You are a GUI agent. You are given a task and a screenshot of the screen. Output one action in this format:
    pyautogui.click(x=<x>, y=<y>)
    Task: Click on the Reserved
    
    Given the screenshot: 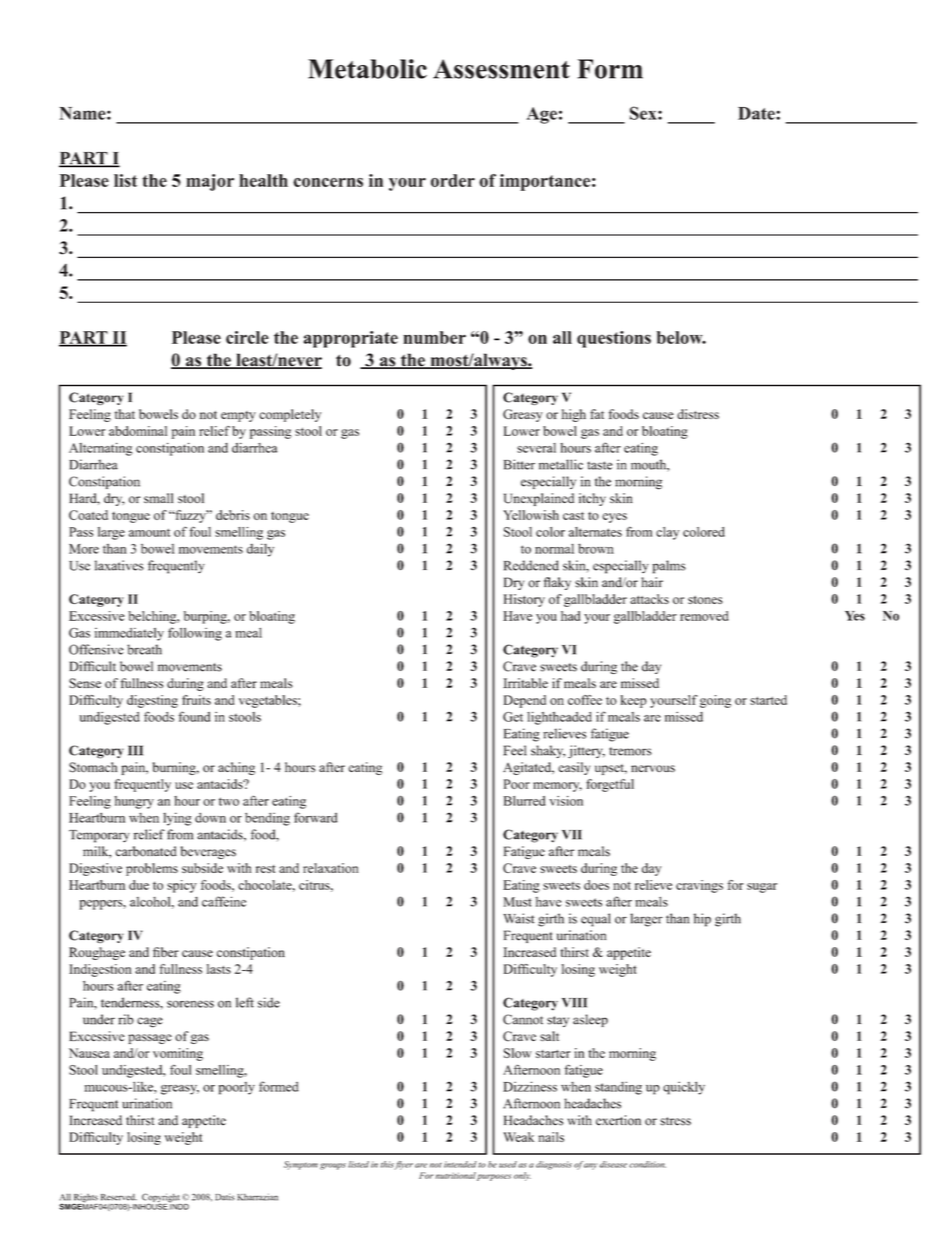 What is the action you would take?
    pyautogui.click(x=119, y=1197)
